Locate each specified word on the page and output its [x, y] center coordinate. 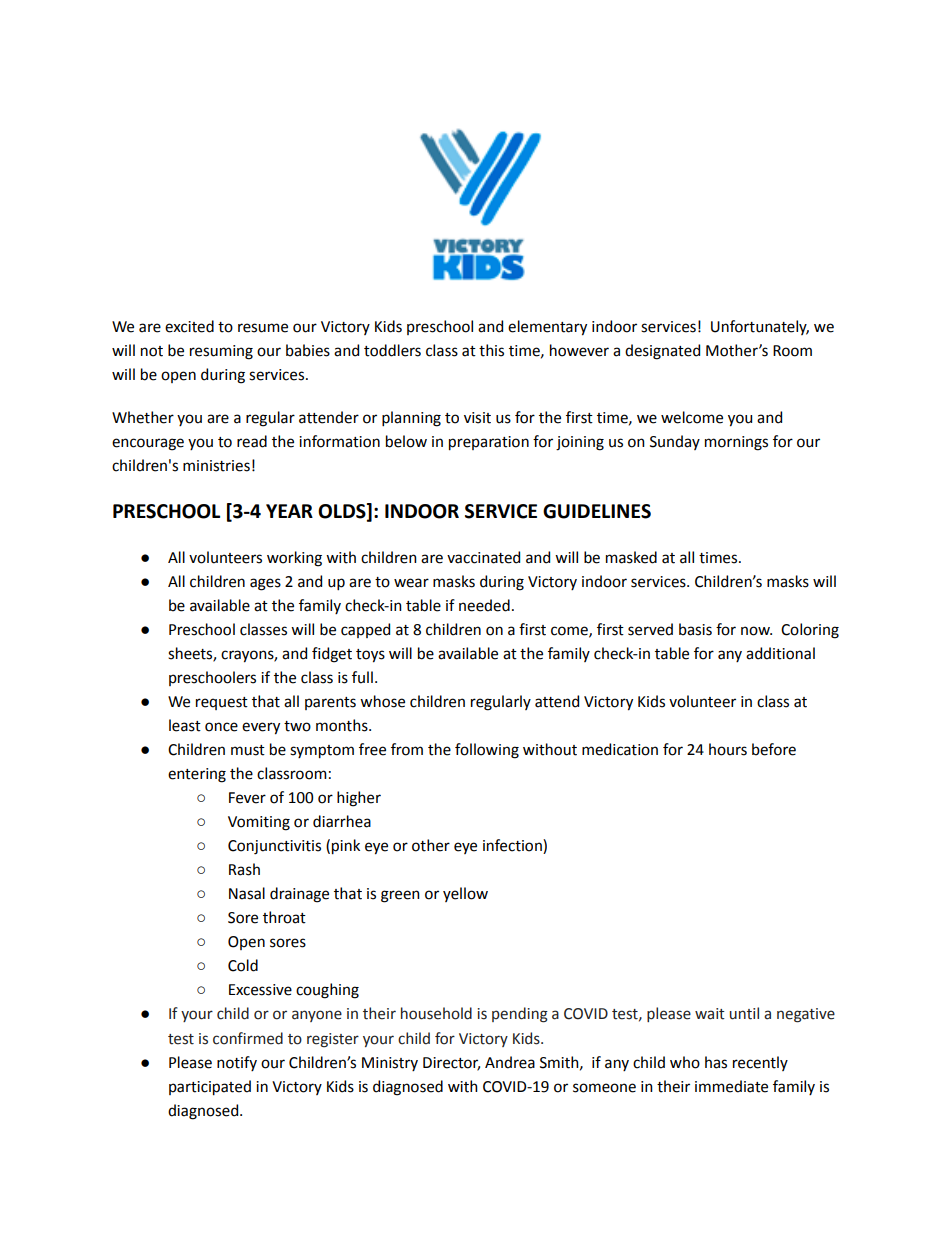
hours [728, 749]
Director [451, 1063]
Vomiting [259, 823]
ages [265, 584]
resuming [221, 352]
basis [695, 629]
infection [513, 846]
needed [484, 605]
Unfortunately [760, 327]
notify [237, 1063]
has [716, 1062]
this [491, 350]
